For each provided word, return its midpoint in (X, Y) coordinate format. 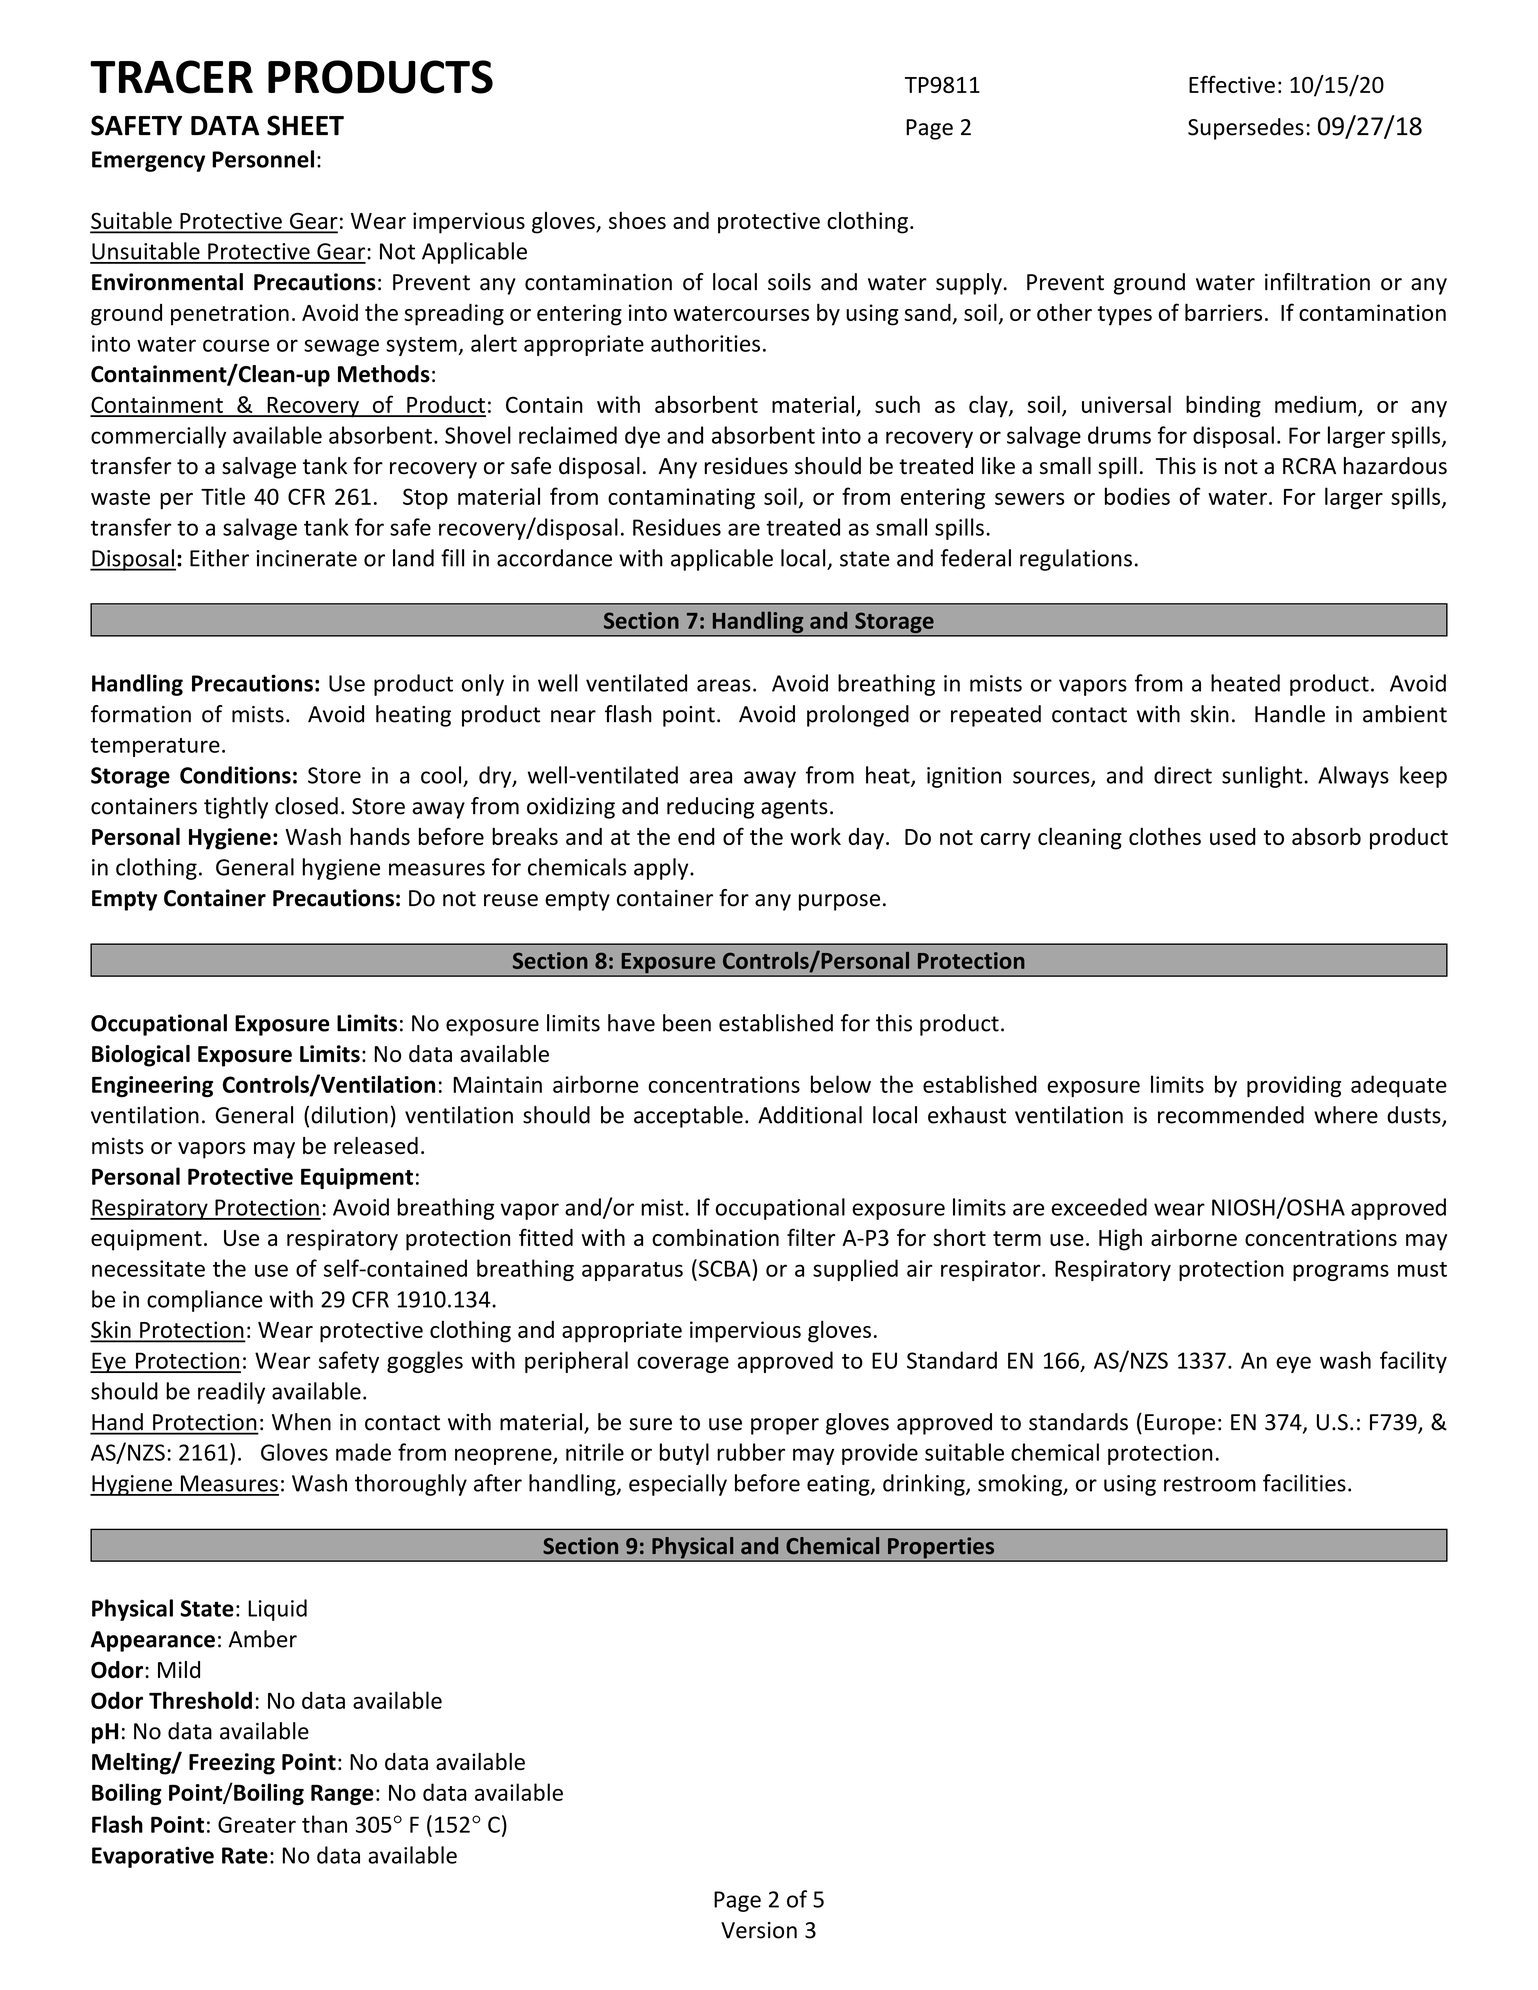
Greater (257, 1824)
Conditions (235, 775)
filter (811, 1237)
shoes (637, 220)
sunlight (1262, 777)
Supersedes (1246, 129)
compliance (204, 1301)
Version (759, 1930)
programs (1341, 1272)
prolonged (858, 716)
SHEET (305, 125)
